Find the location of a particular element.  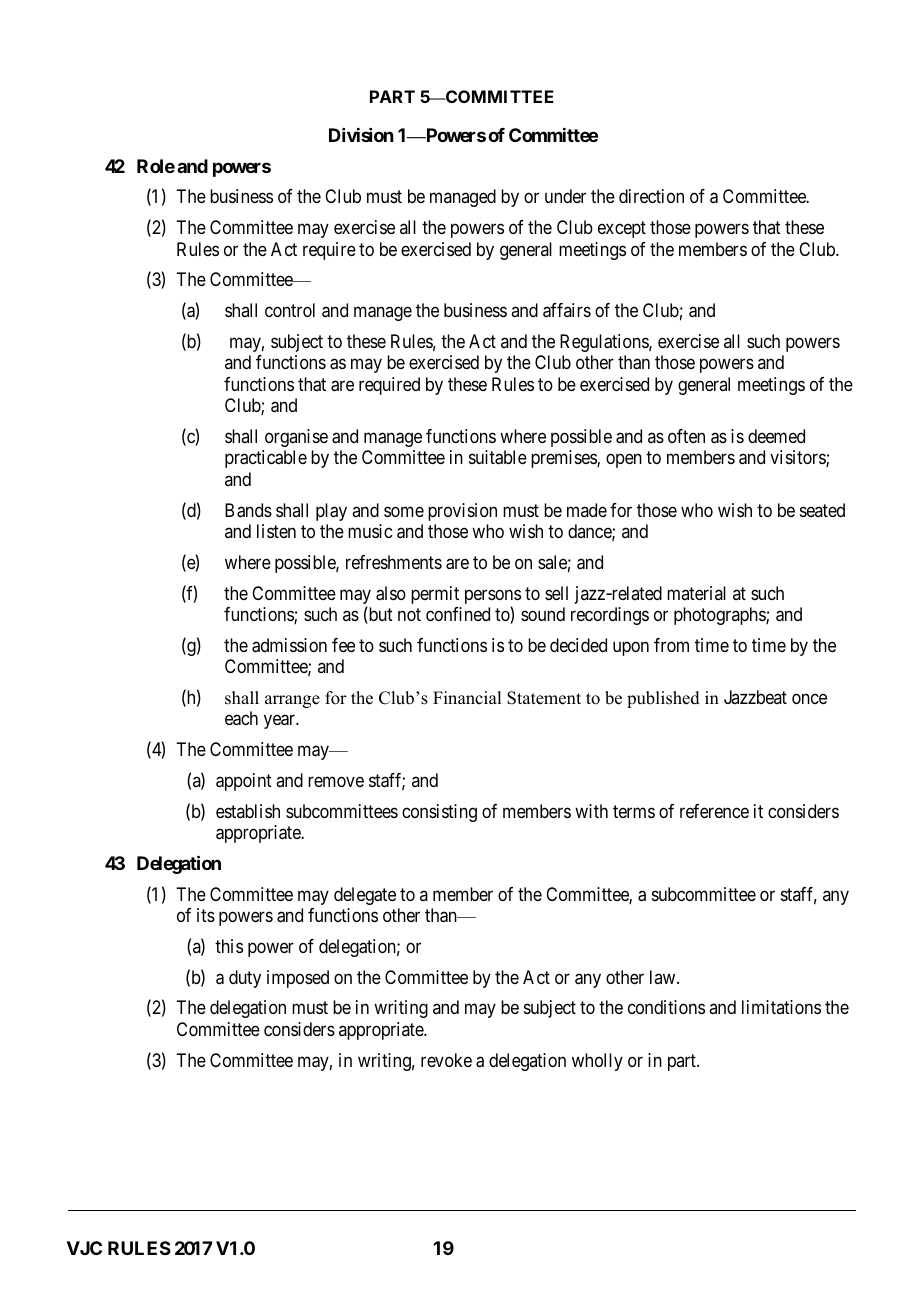

admission is located at coordinates (289, 645).
